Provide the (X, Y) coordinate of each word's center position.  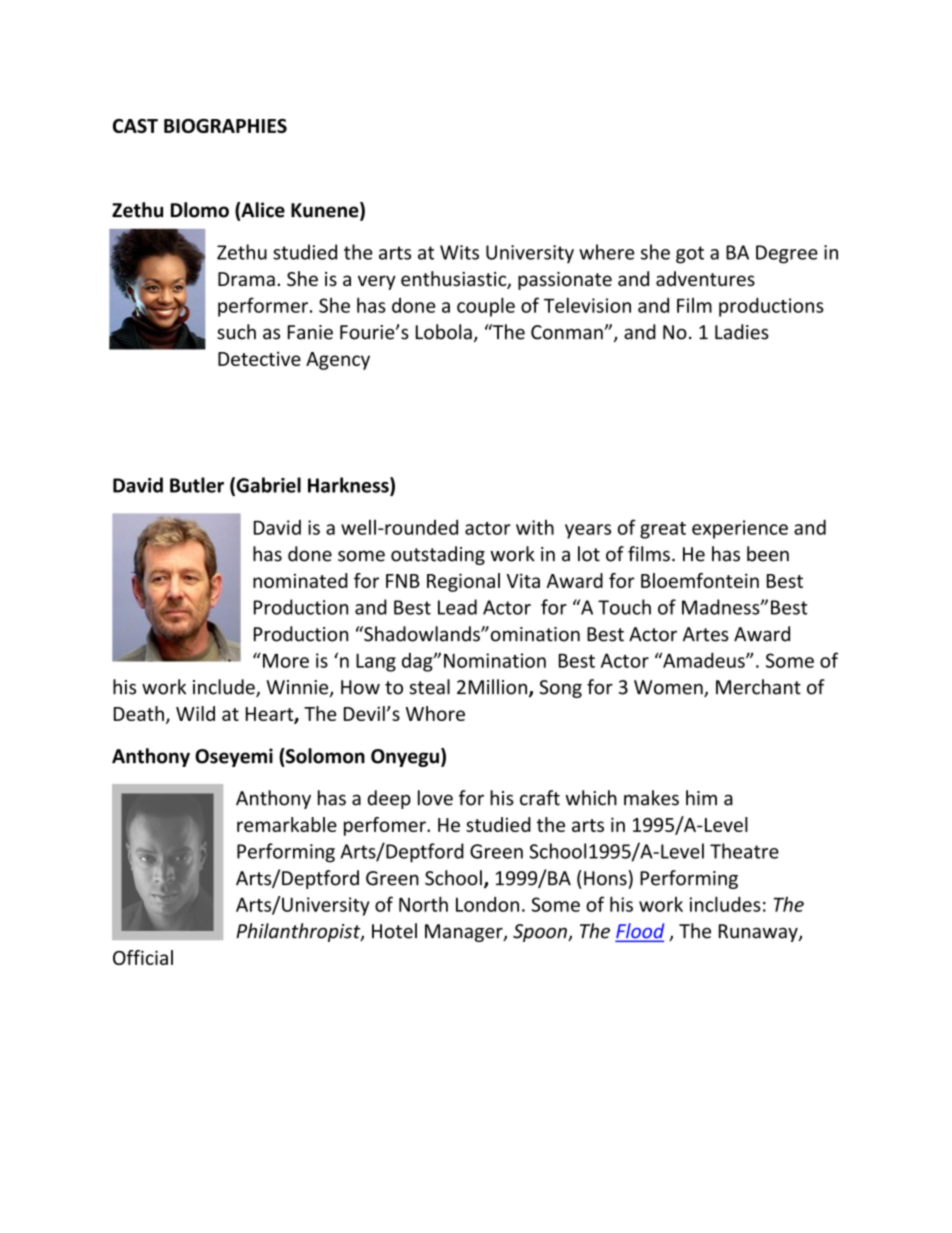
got (690, 255)
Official (143, 957)
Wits (459, 252)
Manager (465, 933)
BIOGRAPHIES (225, 126)
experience (740, 529)
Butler (197, 485)
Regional (463, 582)
